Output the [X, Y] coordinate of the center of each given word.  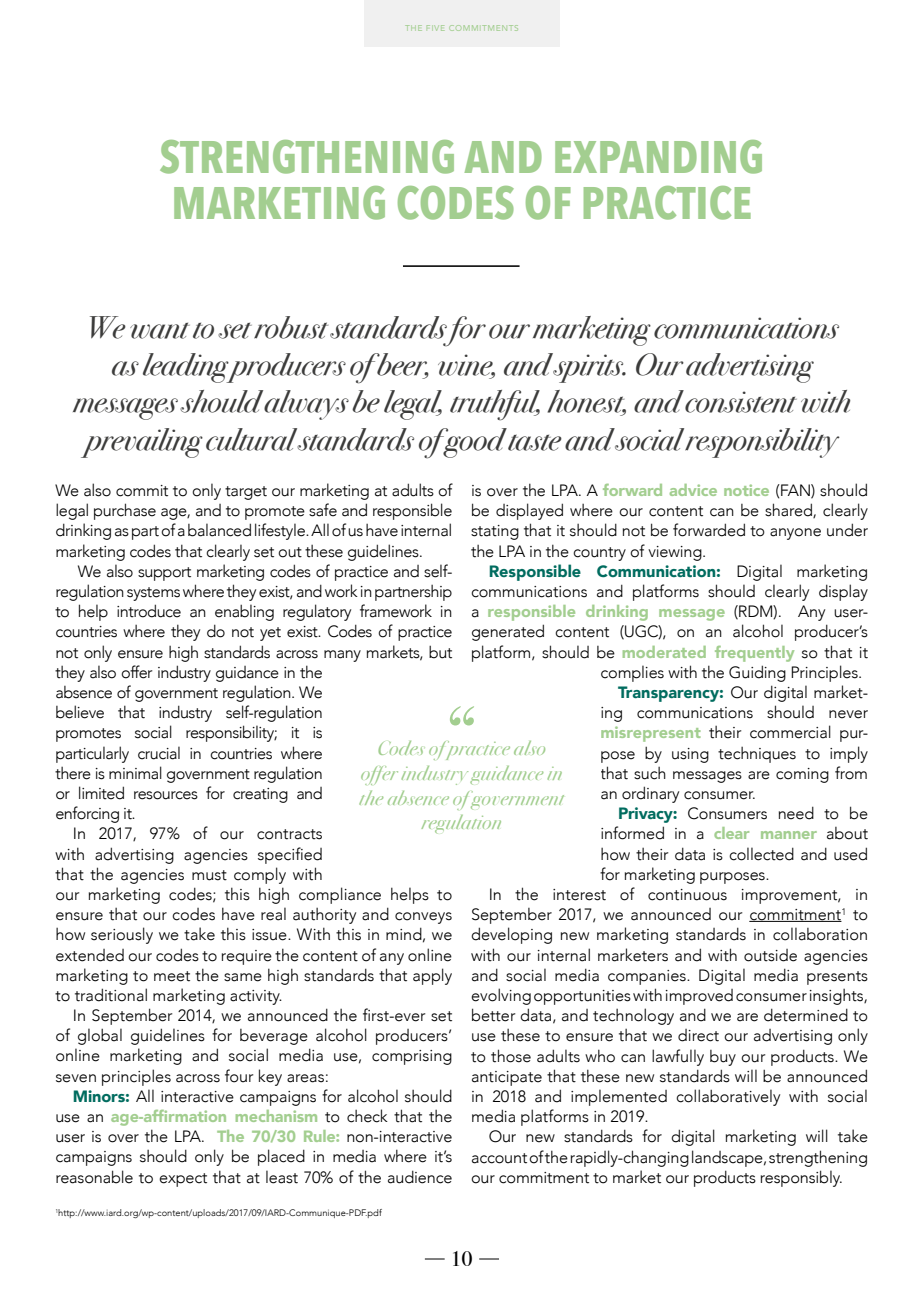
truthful [495, 405]
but [440, 652]
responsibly [801, 1178]
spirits [589, 368]
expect [183, 1180]
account [499, 1158]
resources [166, 795]
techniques [757, 755]
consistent [741, 402]
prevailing [142, 443]
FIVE [435, 28]
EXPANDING [658, 157]
